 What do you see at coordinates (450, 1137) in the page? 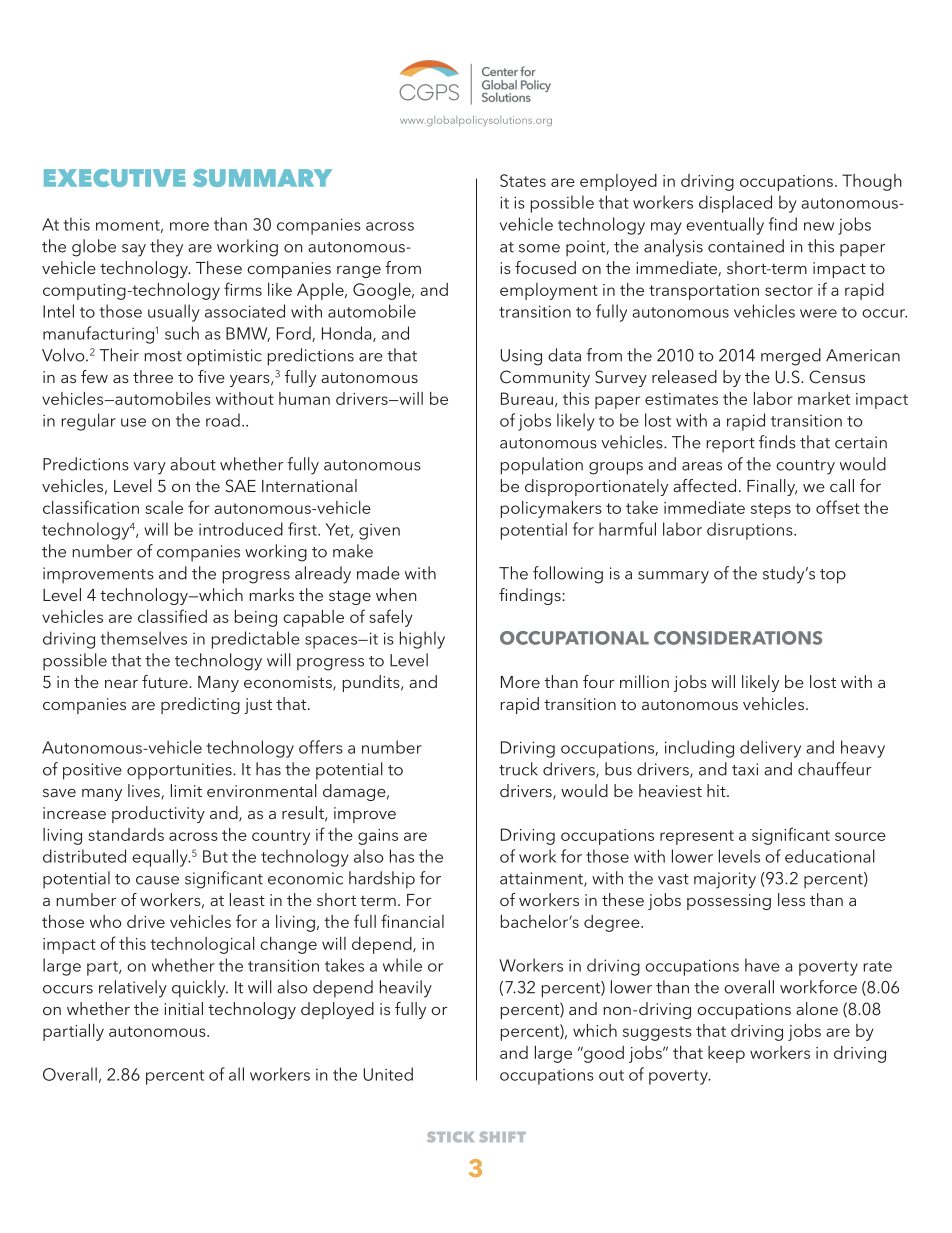
I see `STICK` at bounding box center [450, 1137].
